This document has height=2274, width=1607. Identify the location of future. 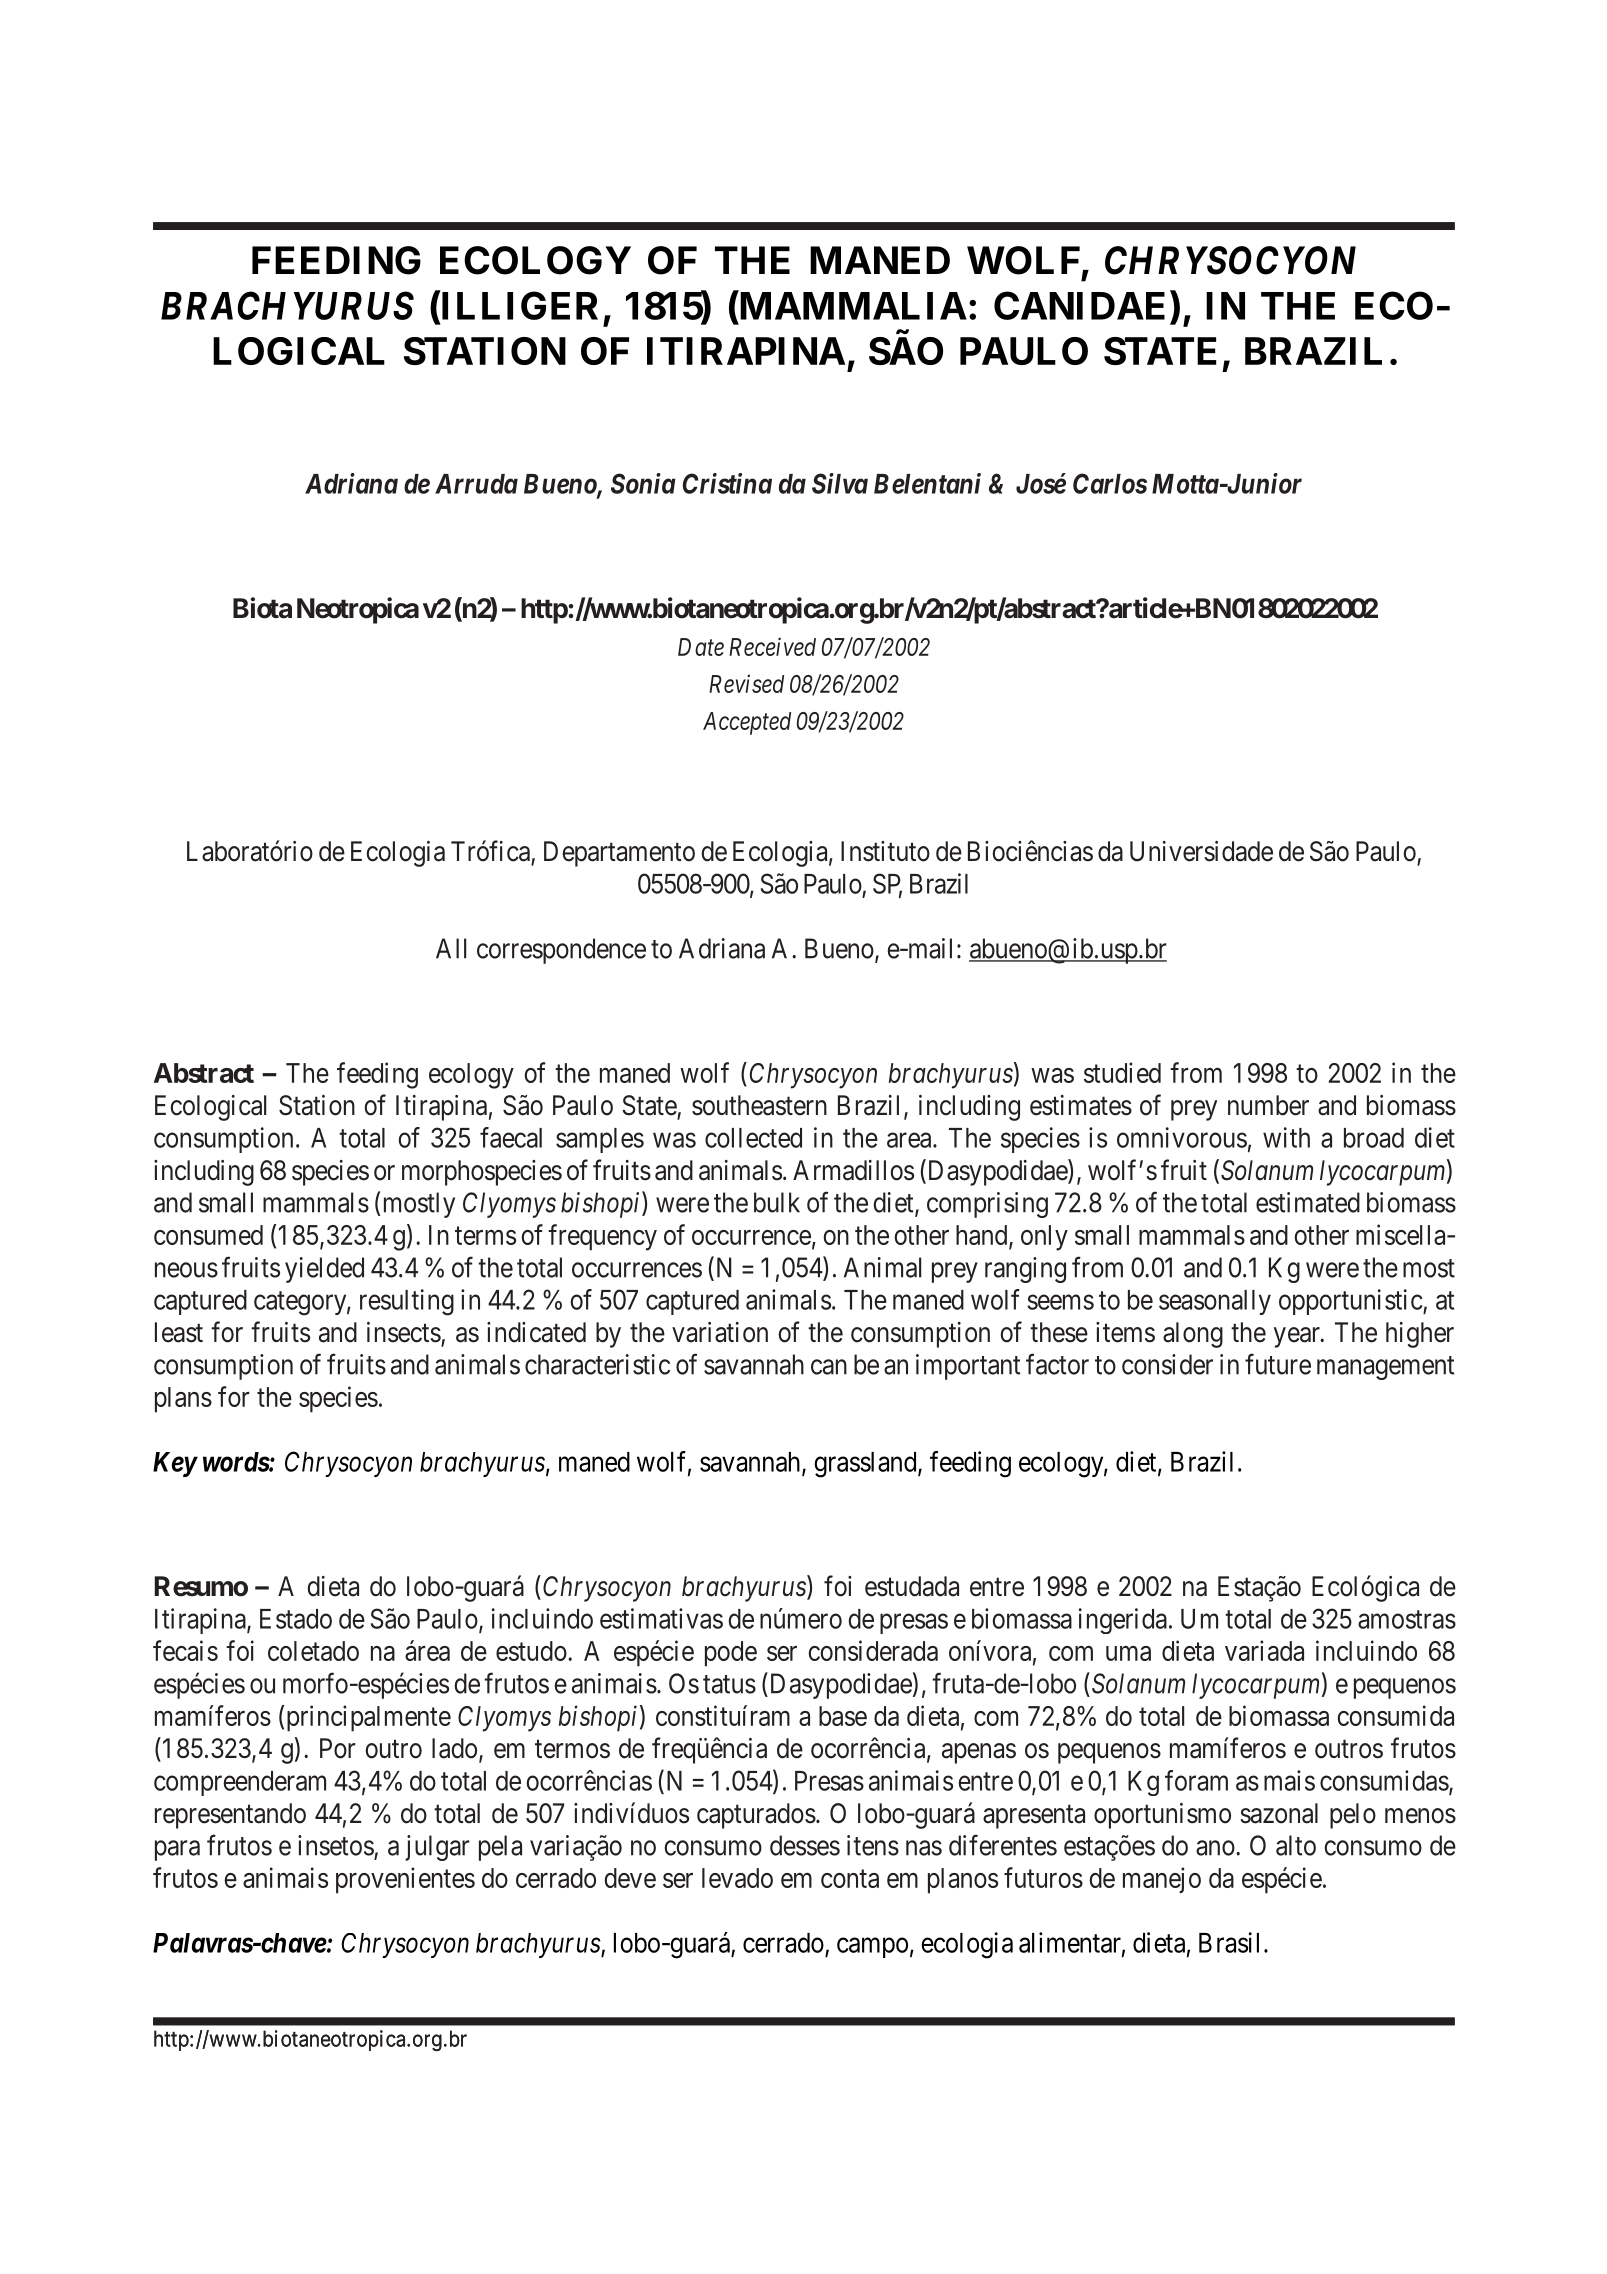
(1278, 1364).
